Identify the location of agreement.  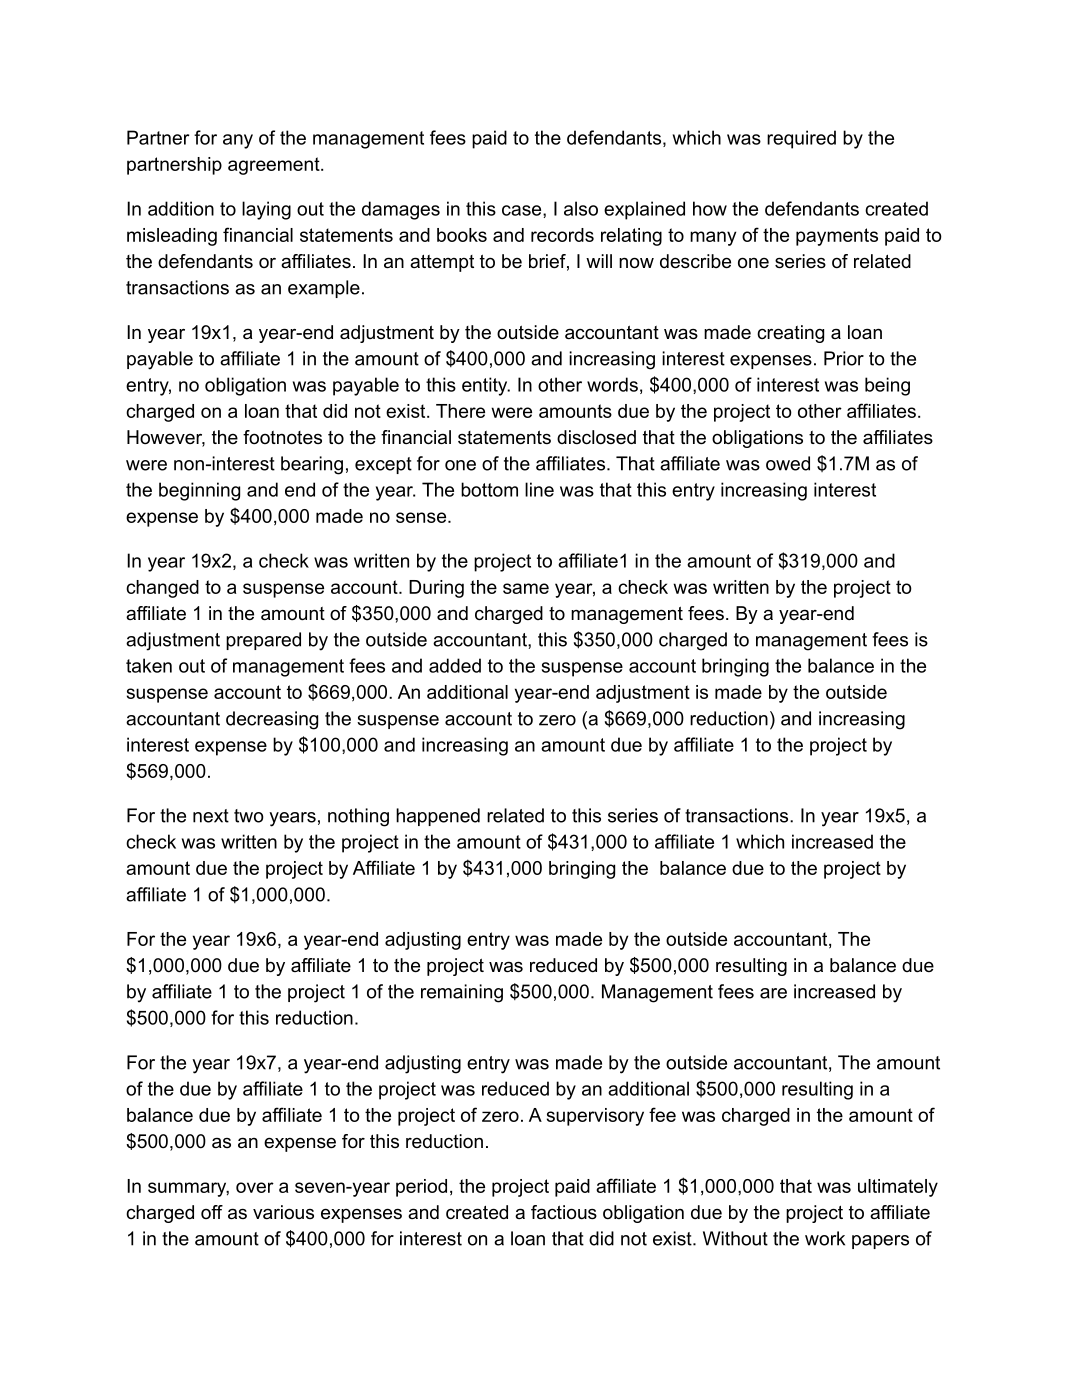
(275, 166).
